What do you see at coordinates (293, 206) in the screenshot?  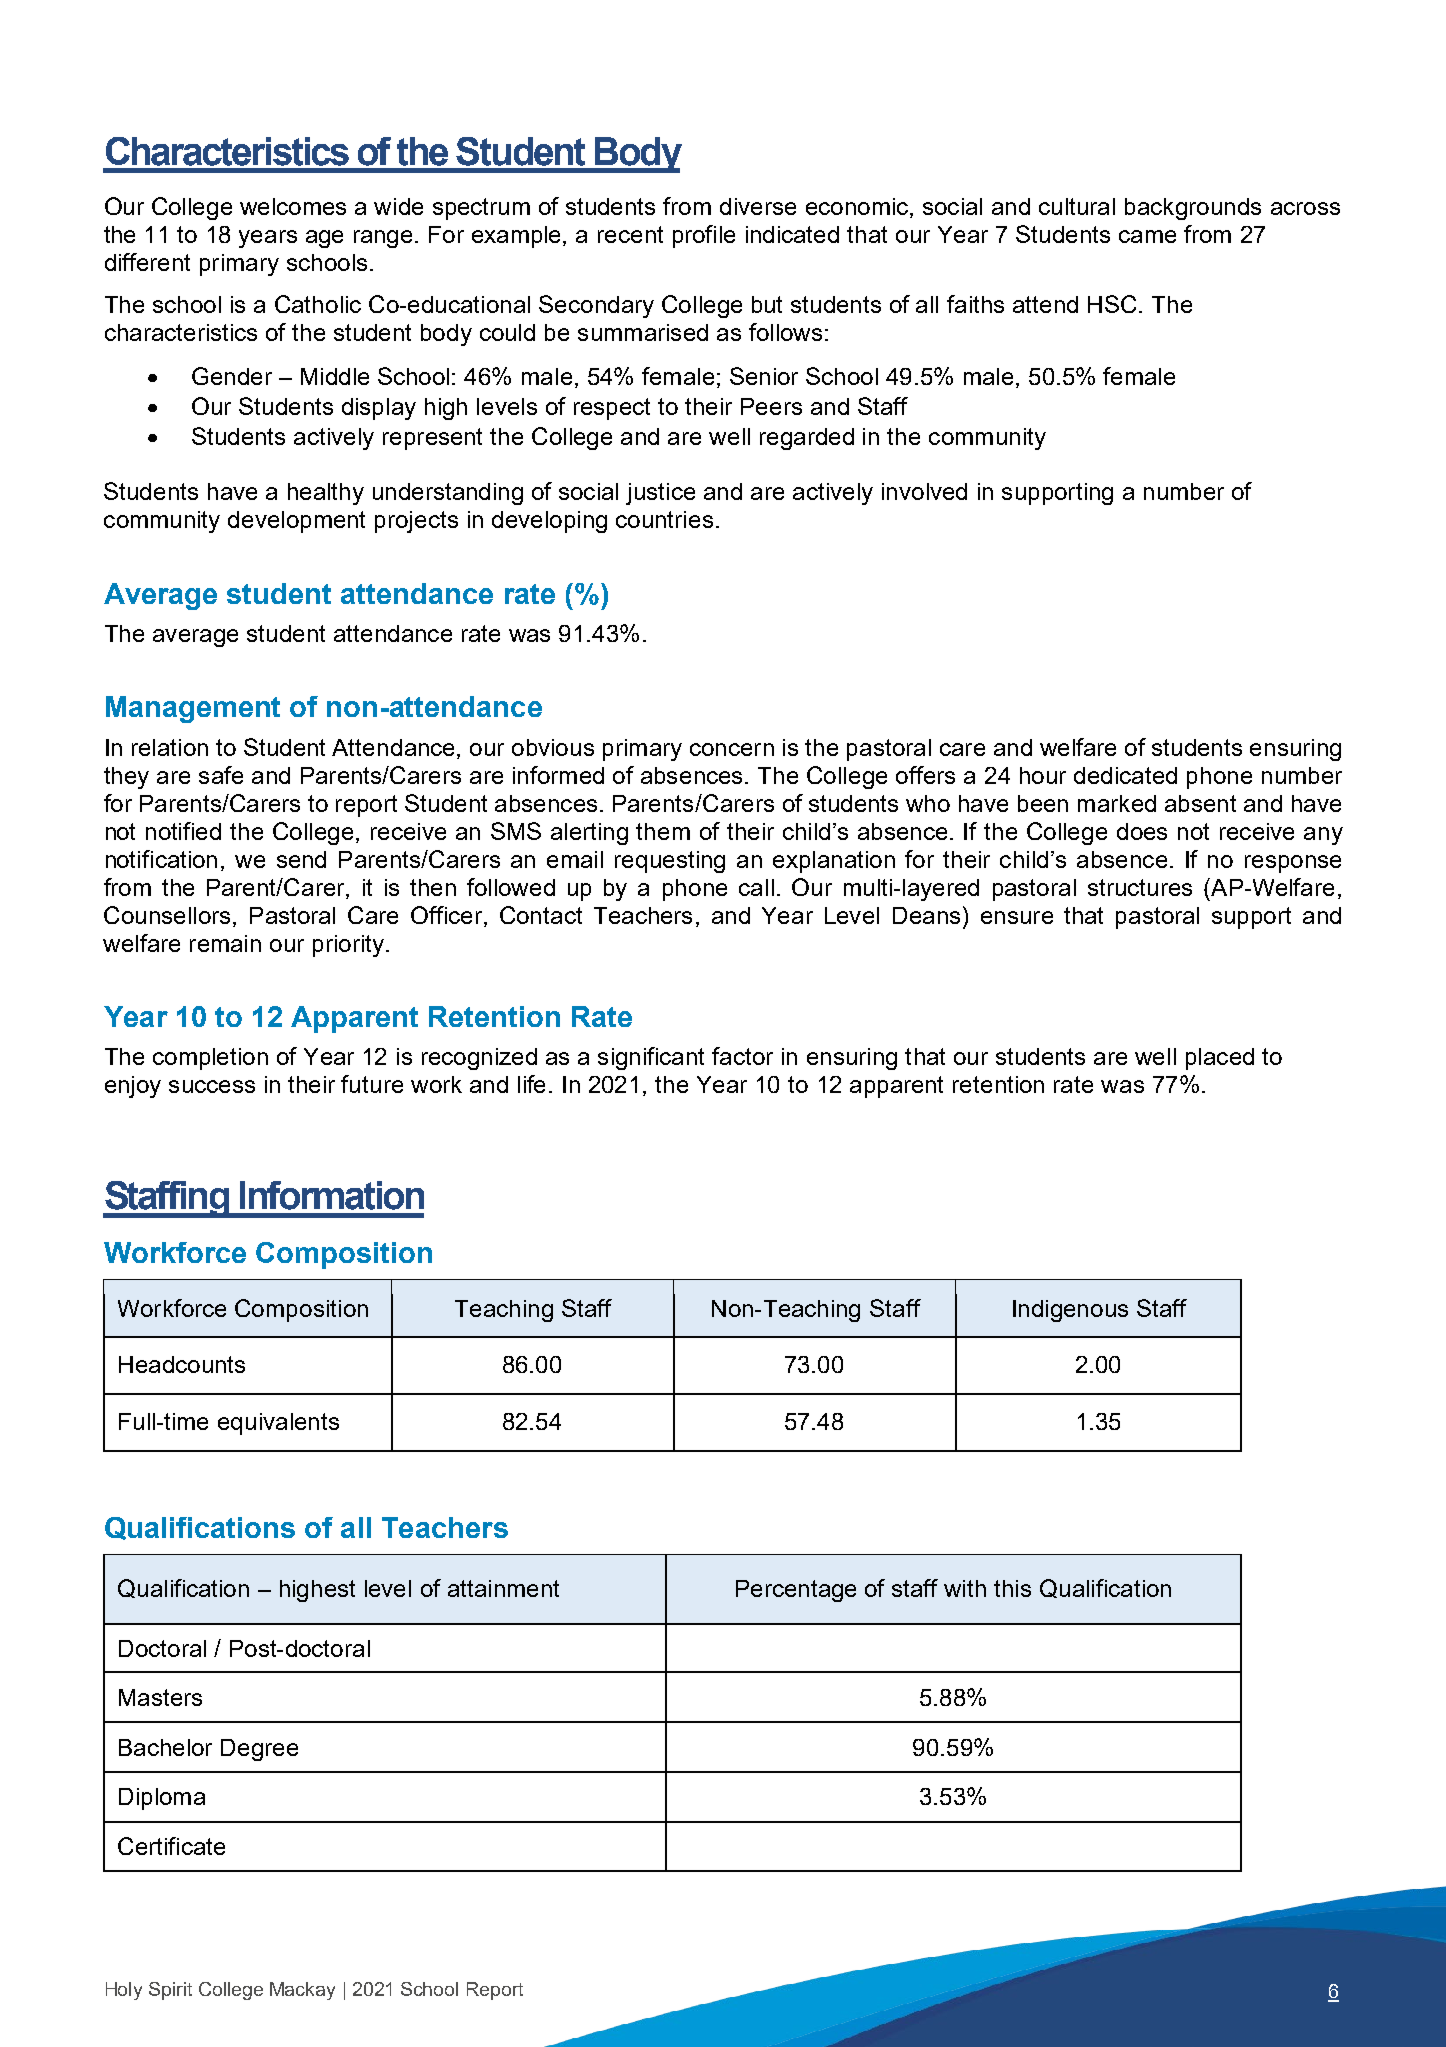 I see `welcomes` at bounding box center [293, 206].
